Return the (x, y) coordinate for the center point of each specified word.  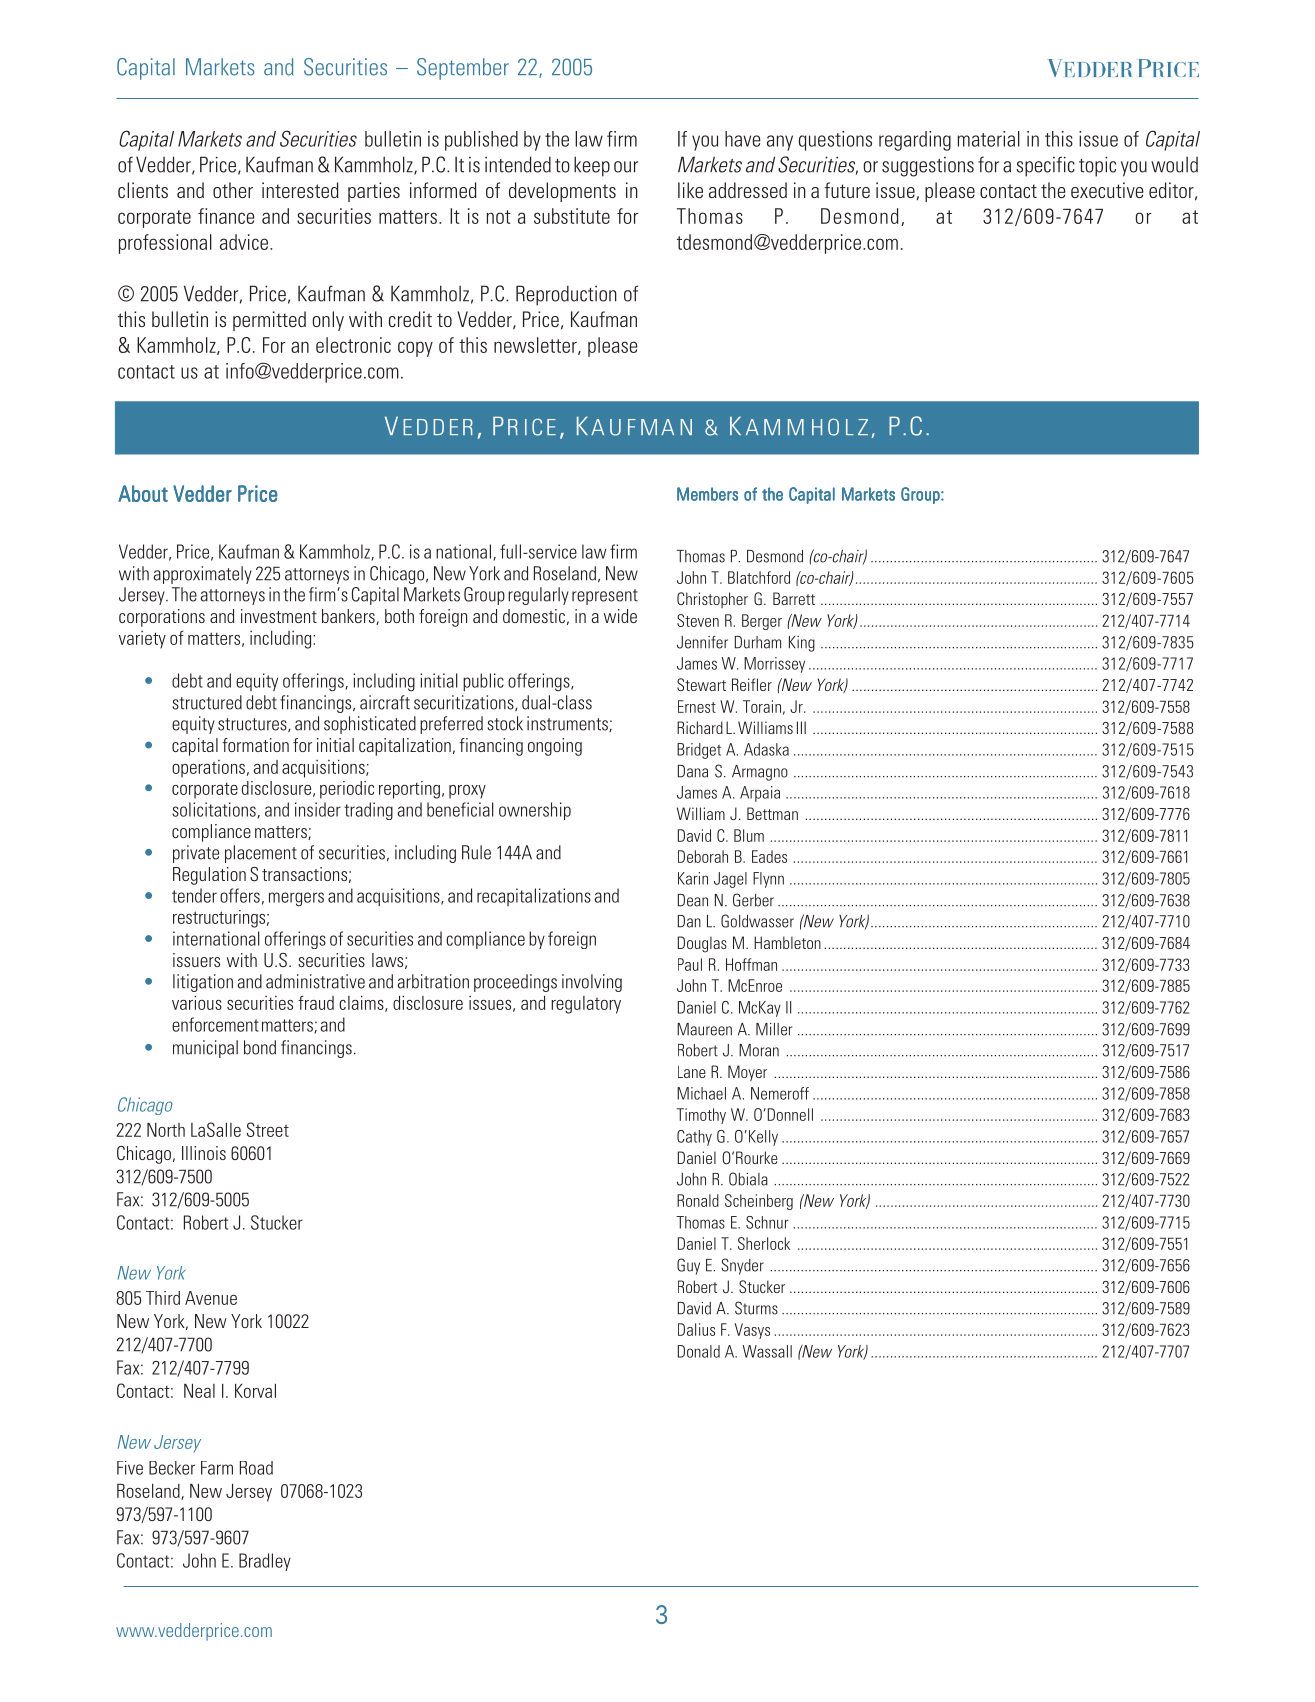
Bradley (265, 1562)
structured (207, 702)
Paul (690, 964)
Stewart (701, 684)
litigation (203, 983)
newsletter (536, 346)
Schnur (767, 1222)
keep (592, 166)
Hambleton (787, 942)
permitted (269, 321)
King (802, 644)
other (233, 190)
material (989, 139)
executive (1107, 190)
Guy (688, 1266)
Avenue (211, 1298)
